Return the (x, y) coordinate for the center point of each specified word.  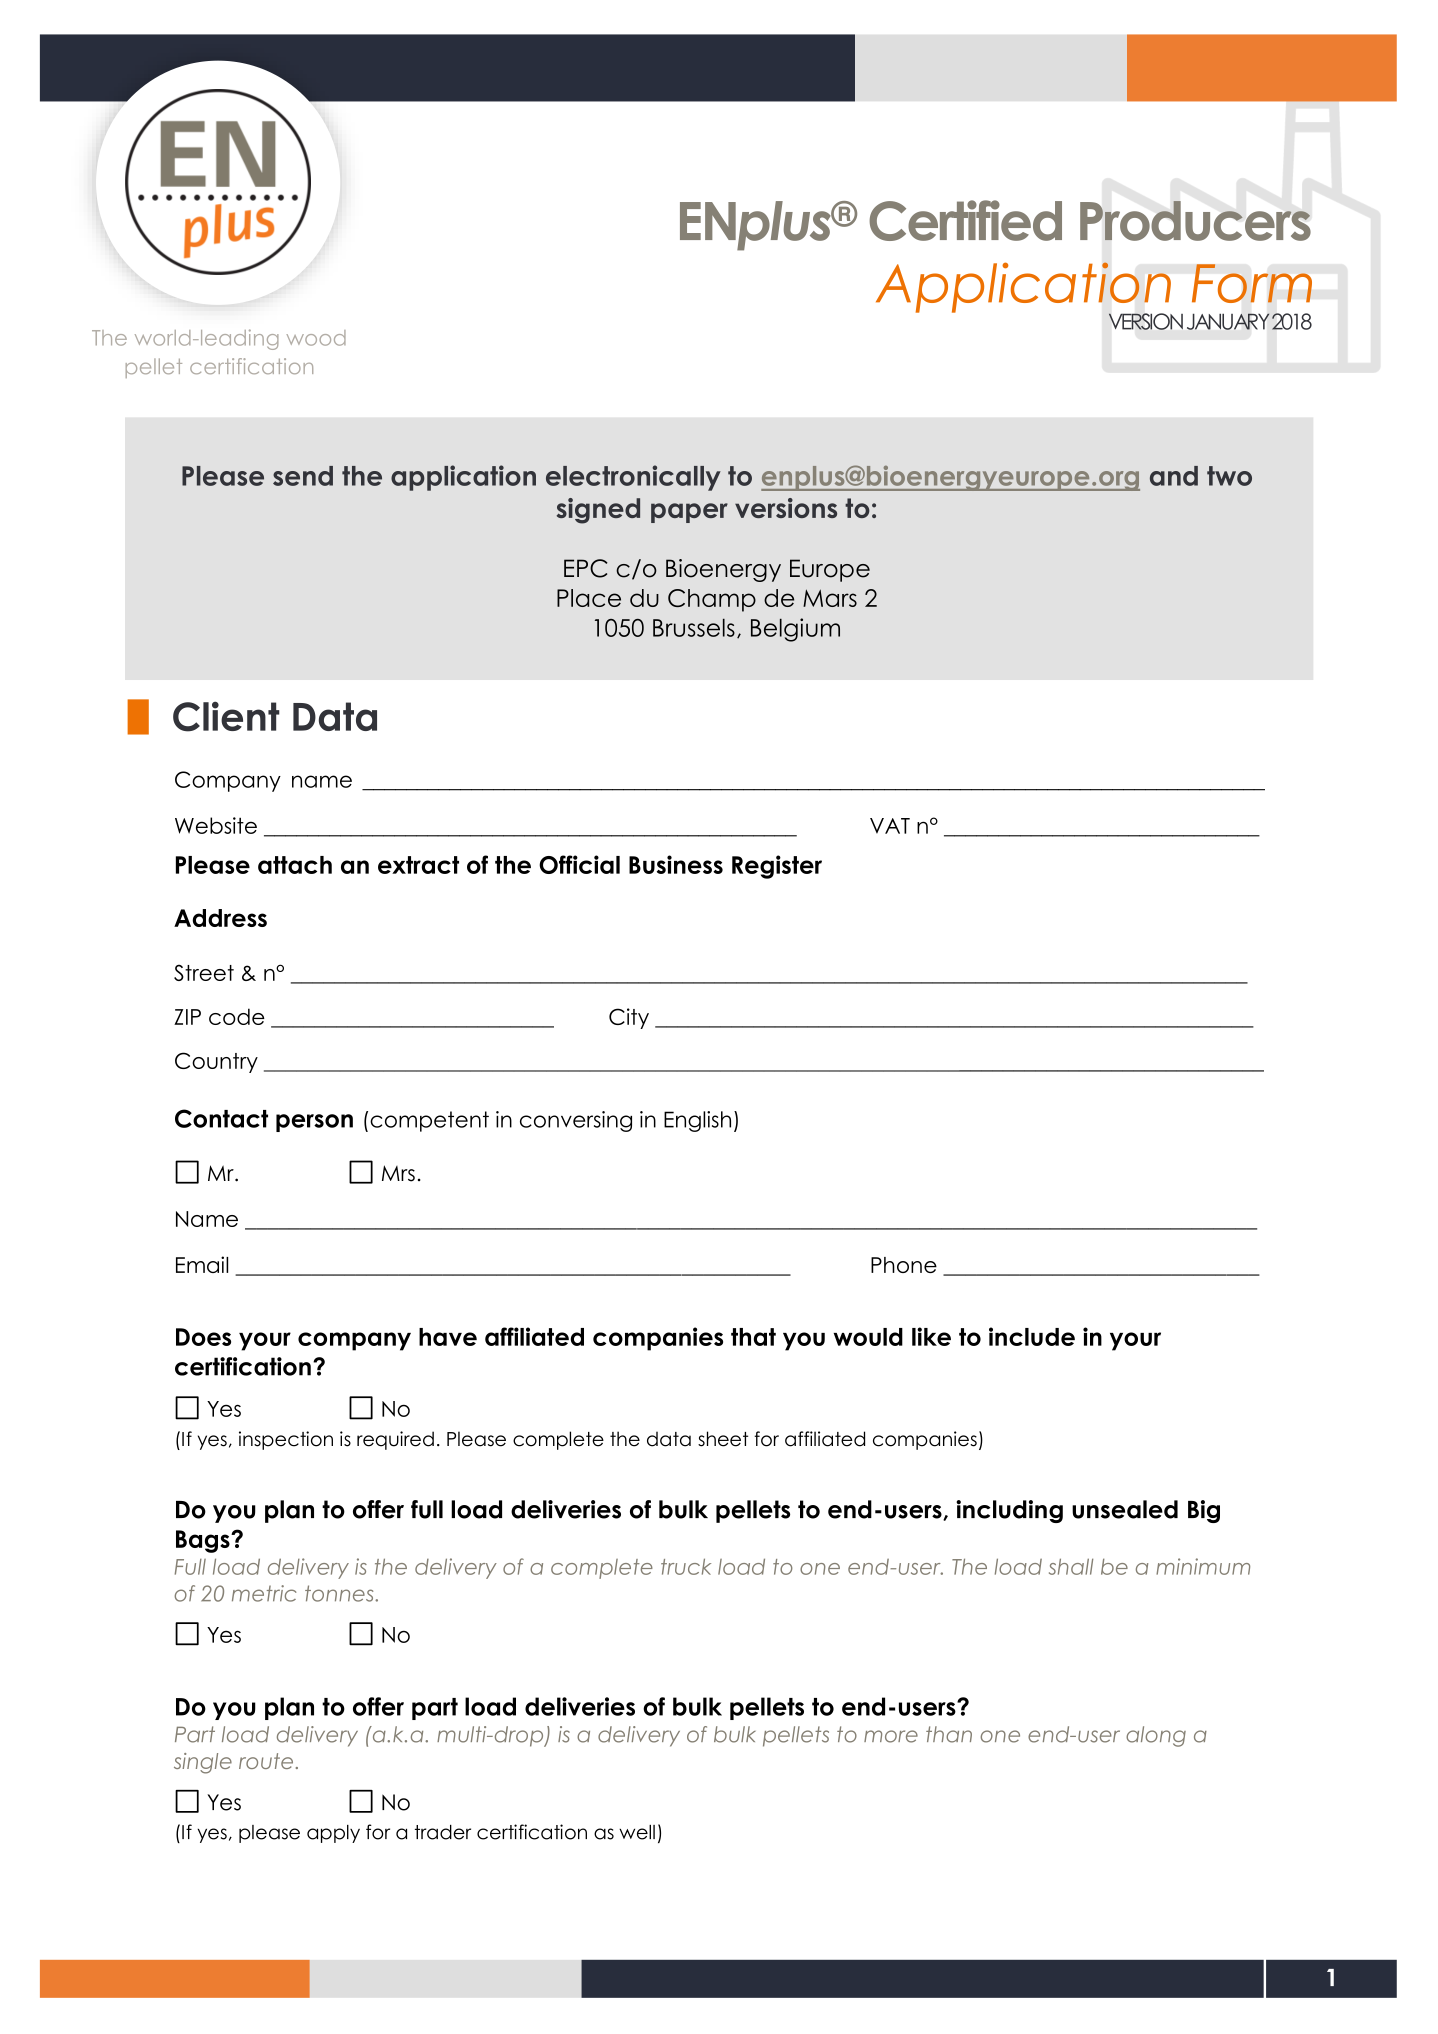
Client (226, 716)
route (266, 1761)
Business (676, 864)
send (303, 476)
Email (202, 1264)
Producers (1195, 221)
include (1032, 1336)
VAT (890, 826)
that (753, 1337)
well (637, 1832)
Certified (965, 220)
